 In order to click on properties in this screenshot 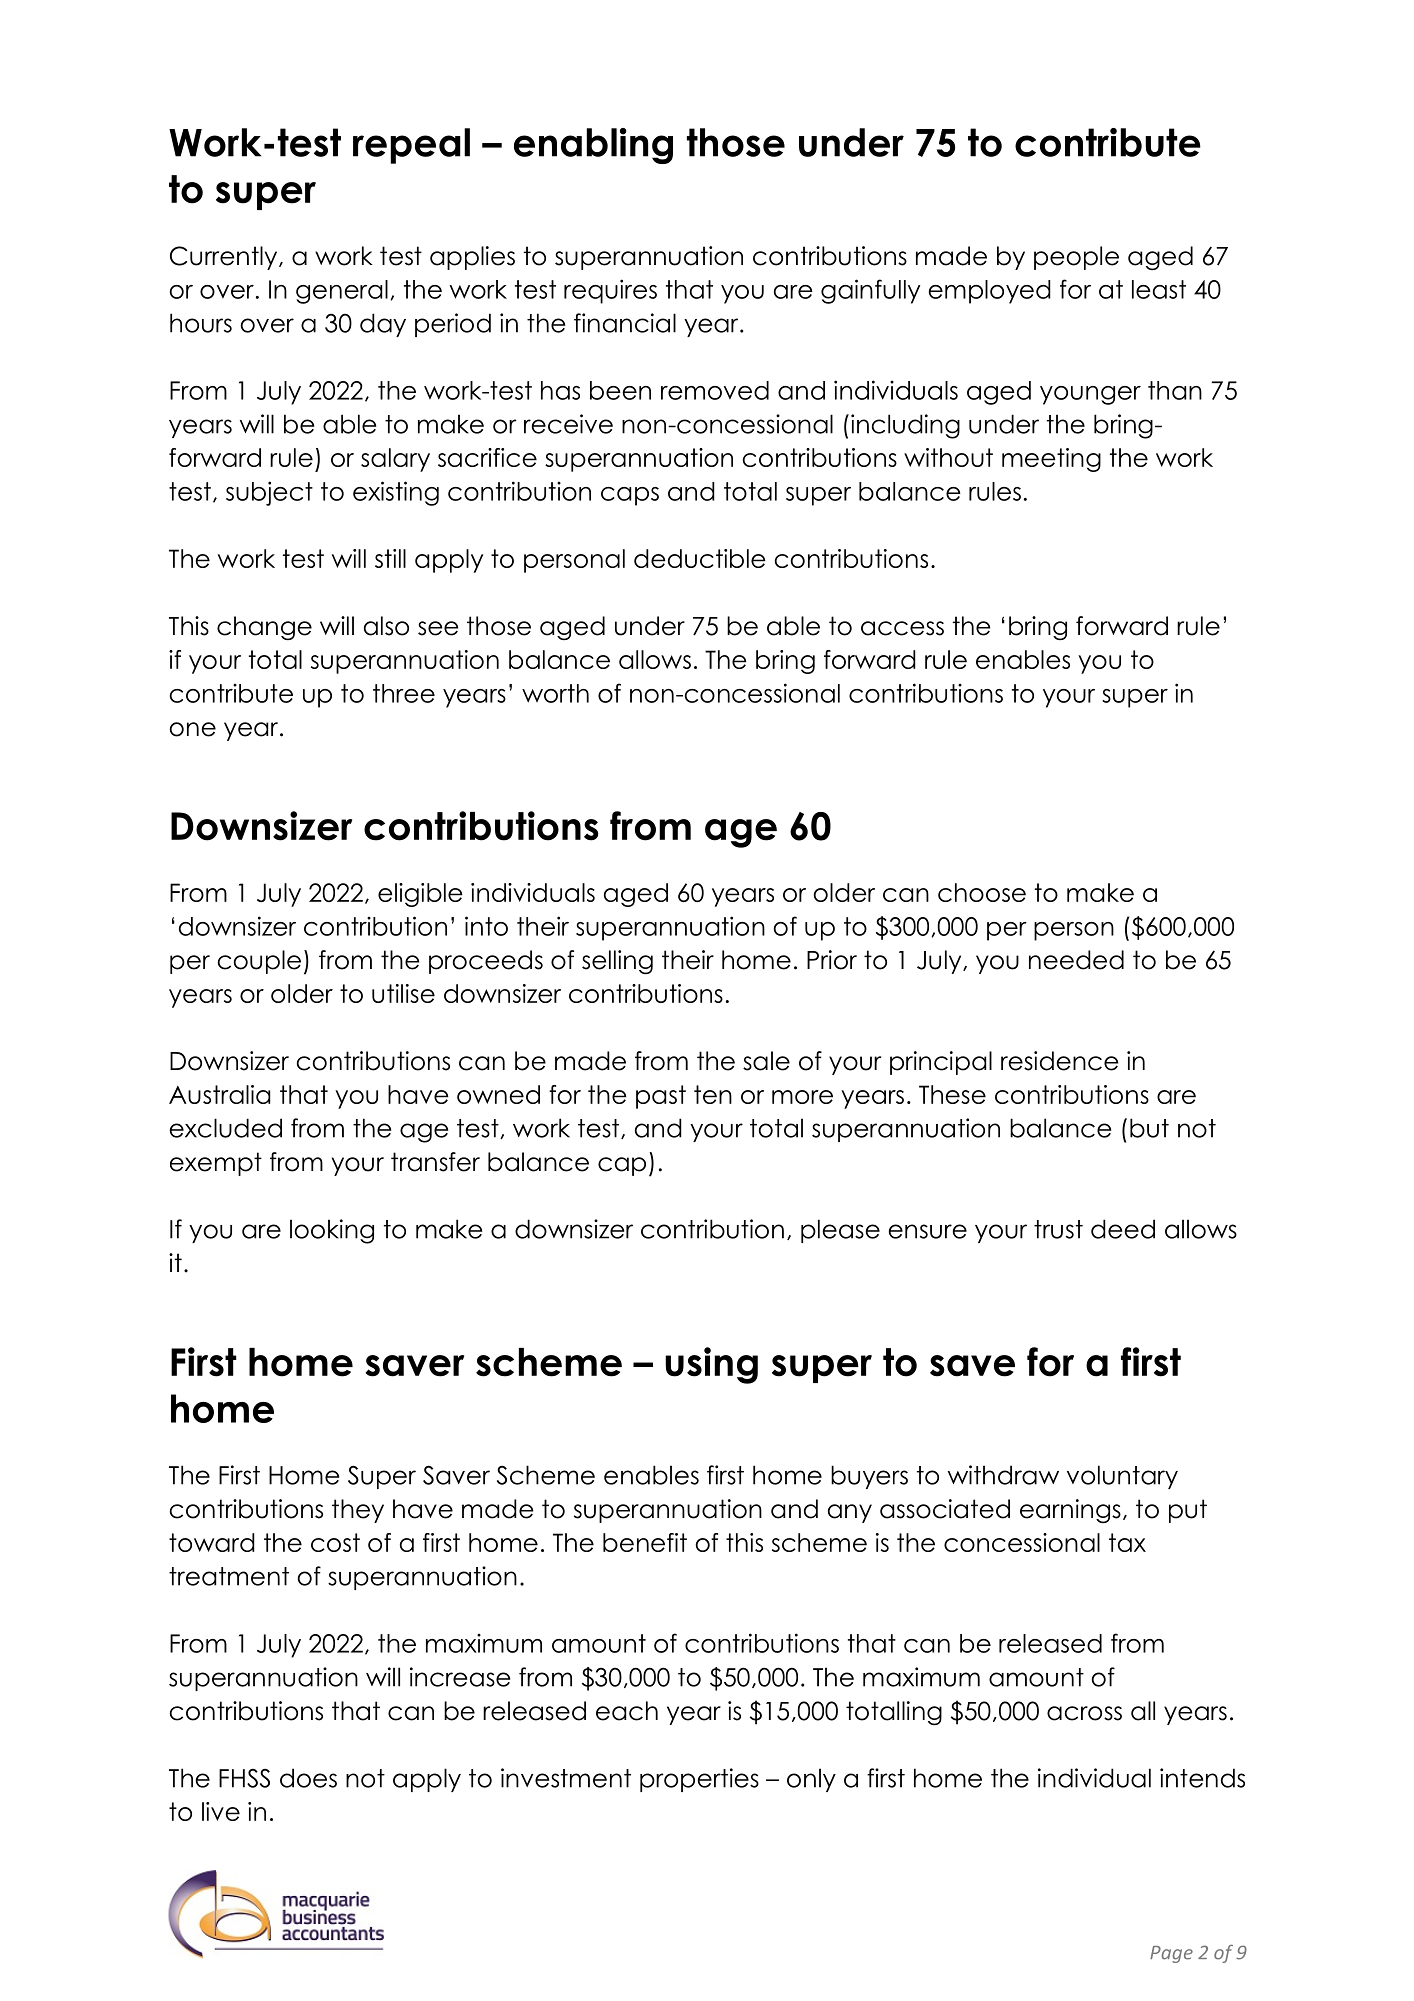, I will do `click(699, 1780)`.
